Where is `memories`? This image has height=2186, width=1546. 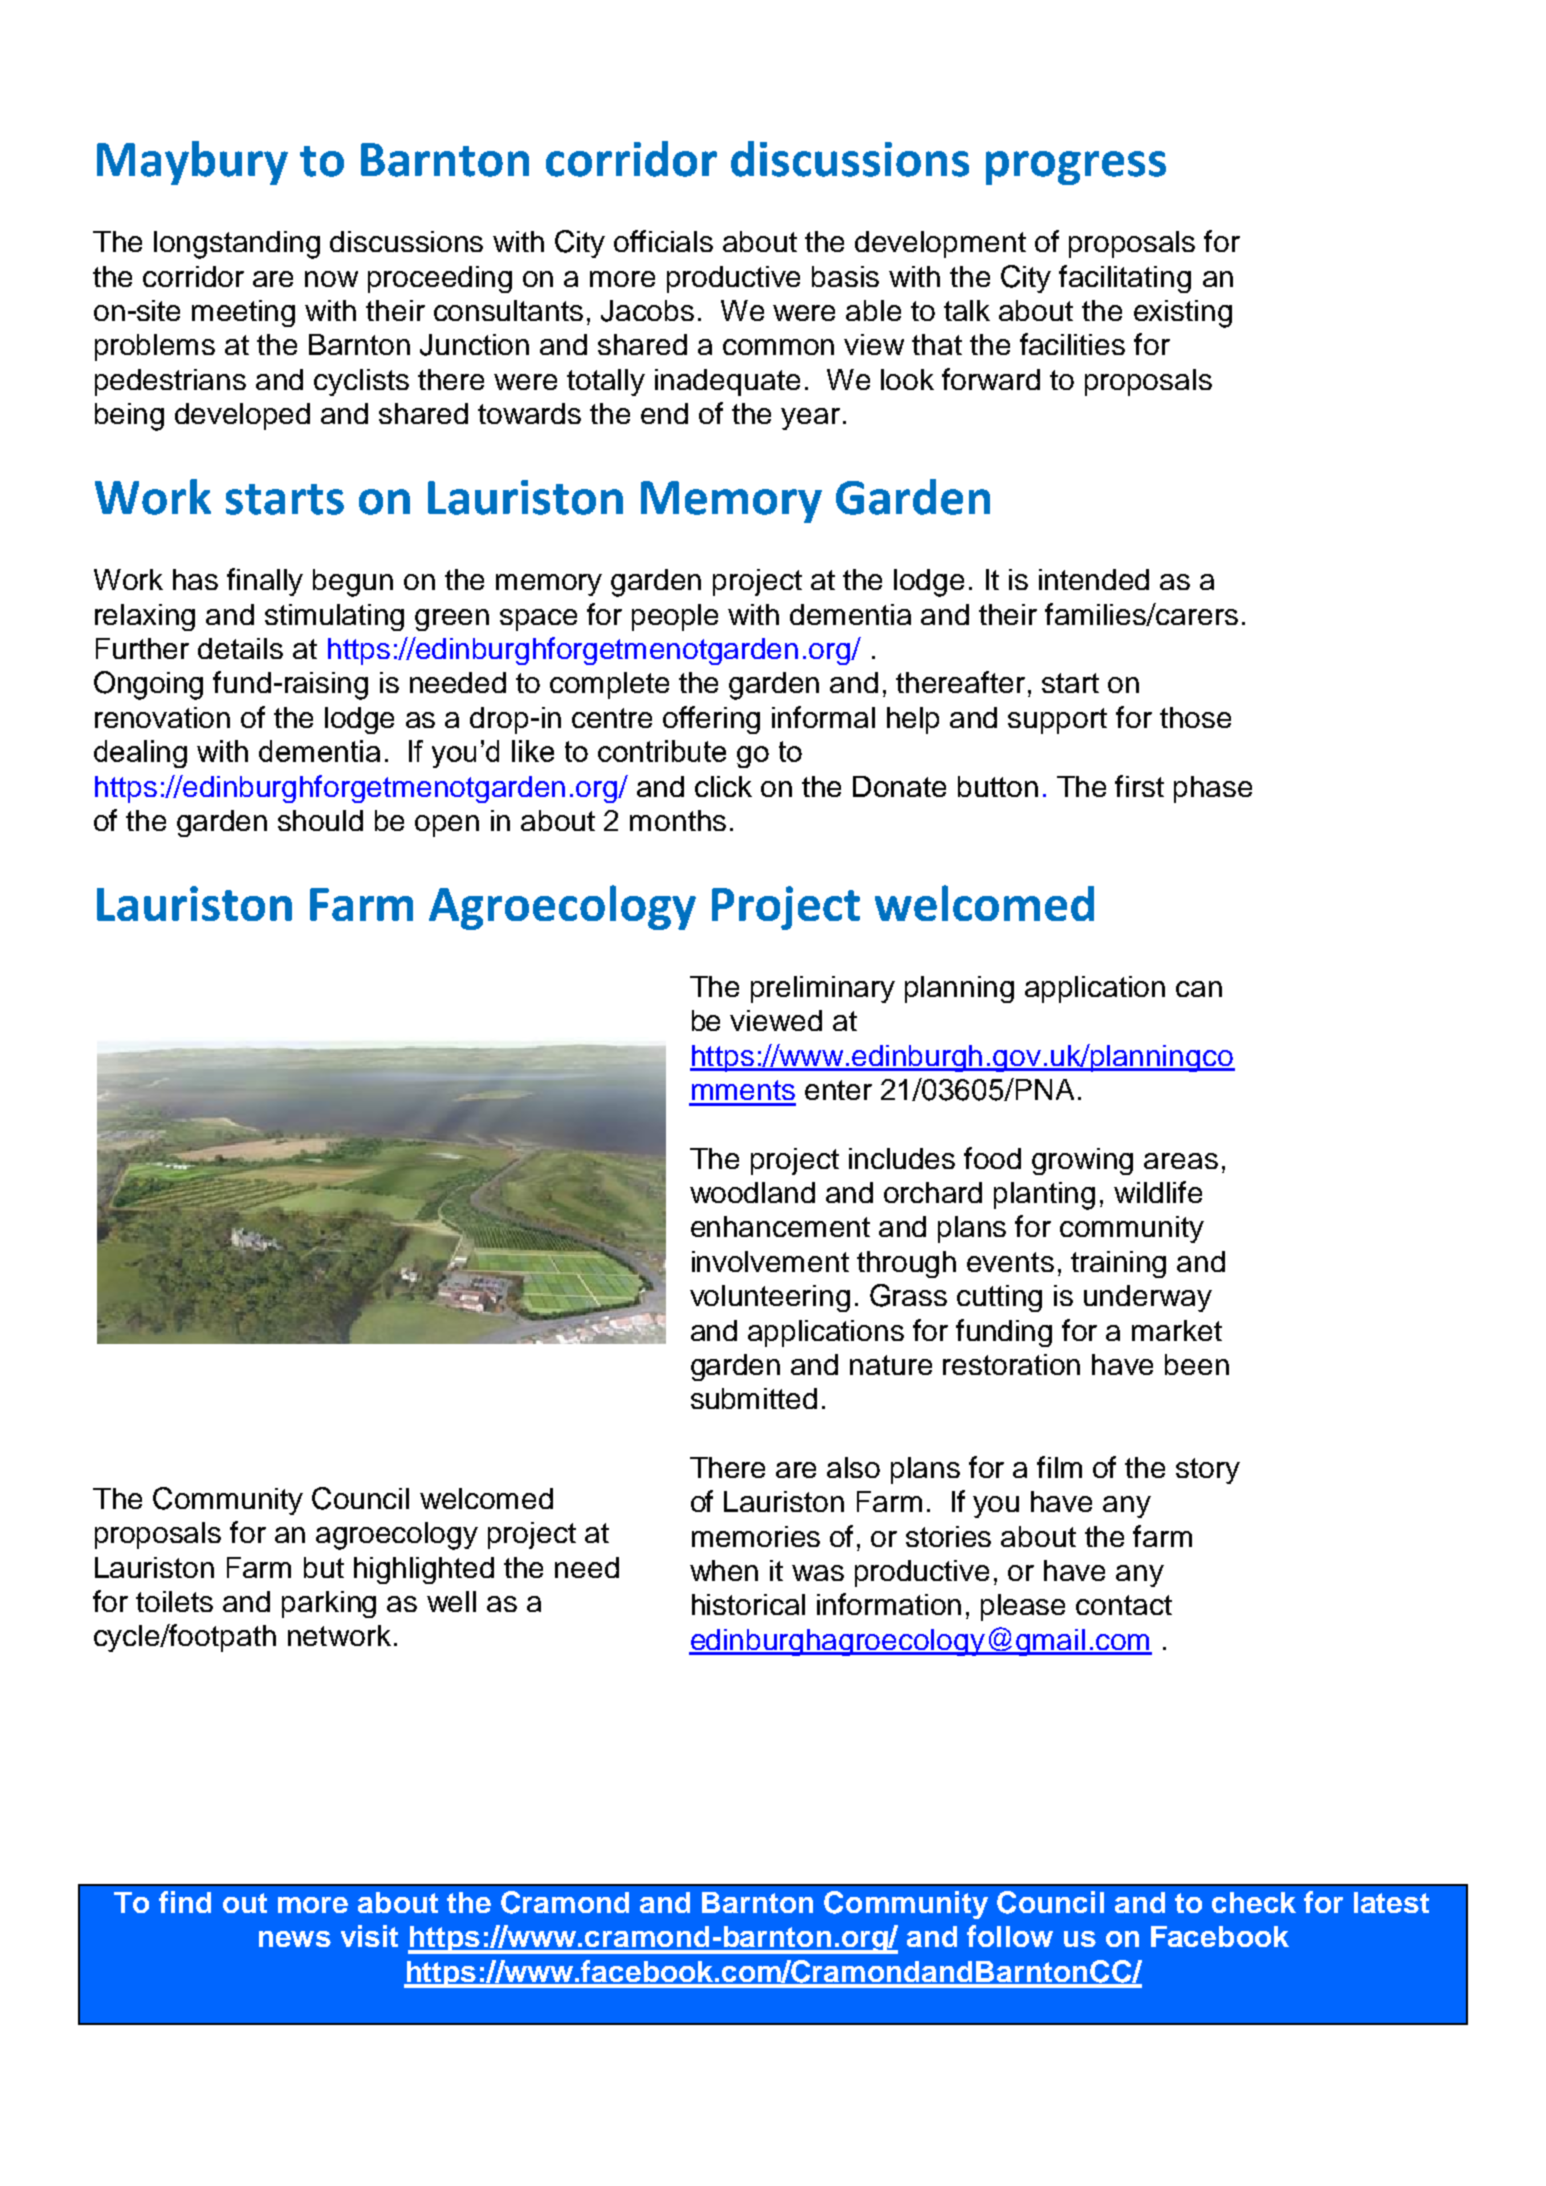 memories is located at coordinates (756, 1536).
